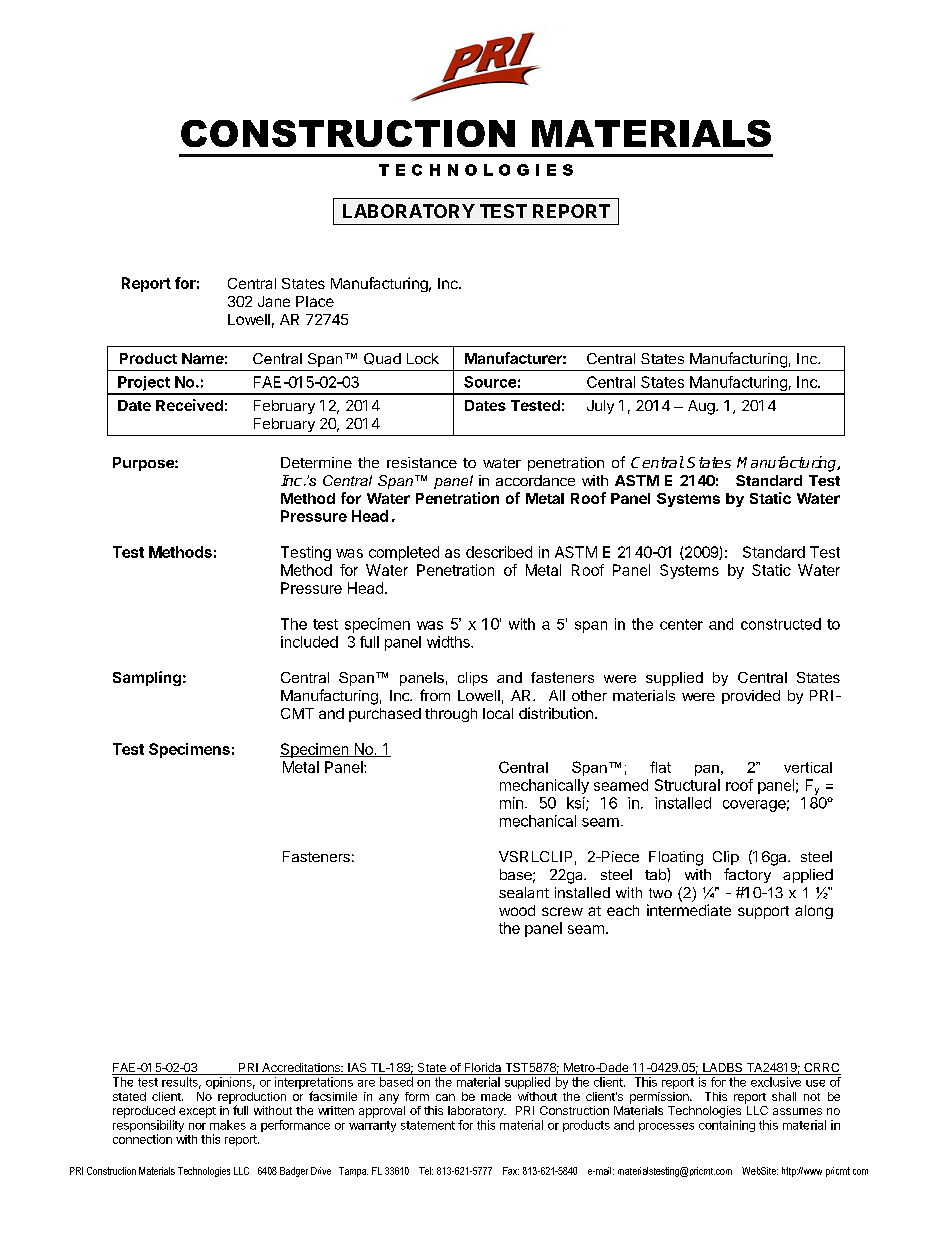 This document has width=952, height=1233. What do you see at coordinates (147, 678) in the document?
I see `Sampling` at bounding box center [147, 678].
